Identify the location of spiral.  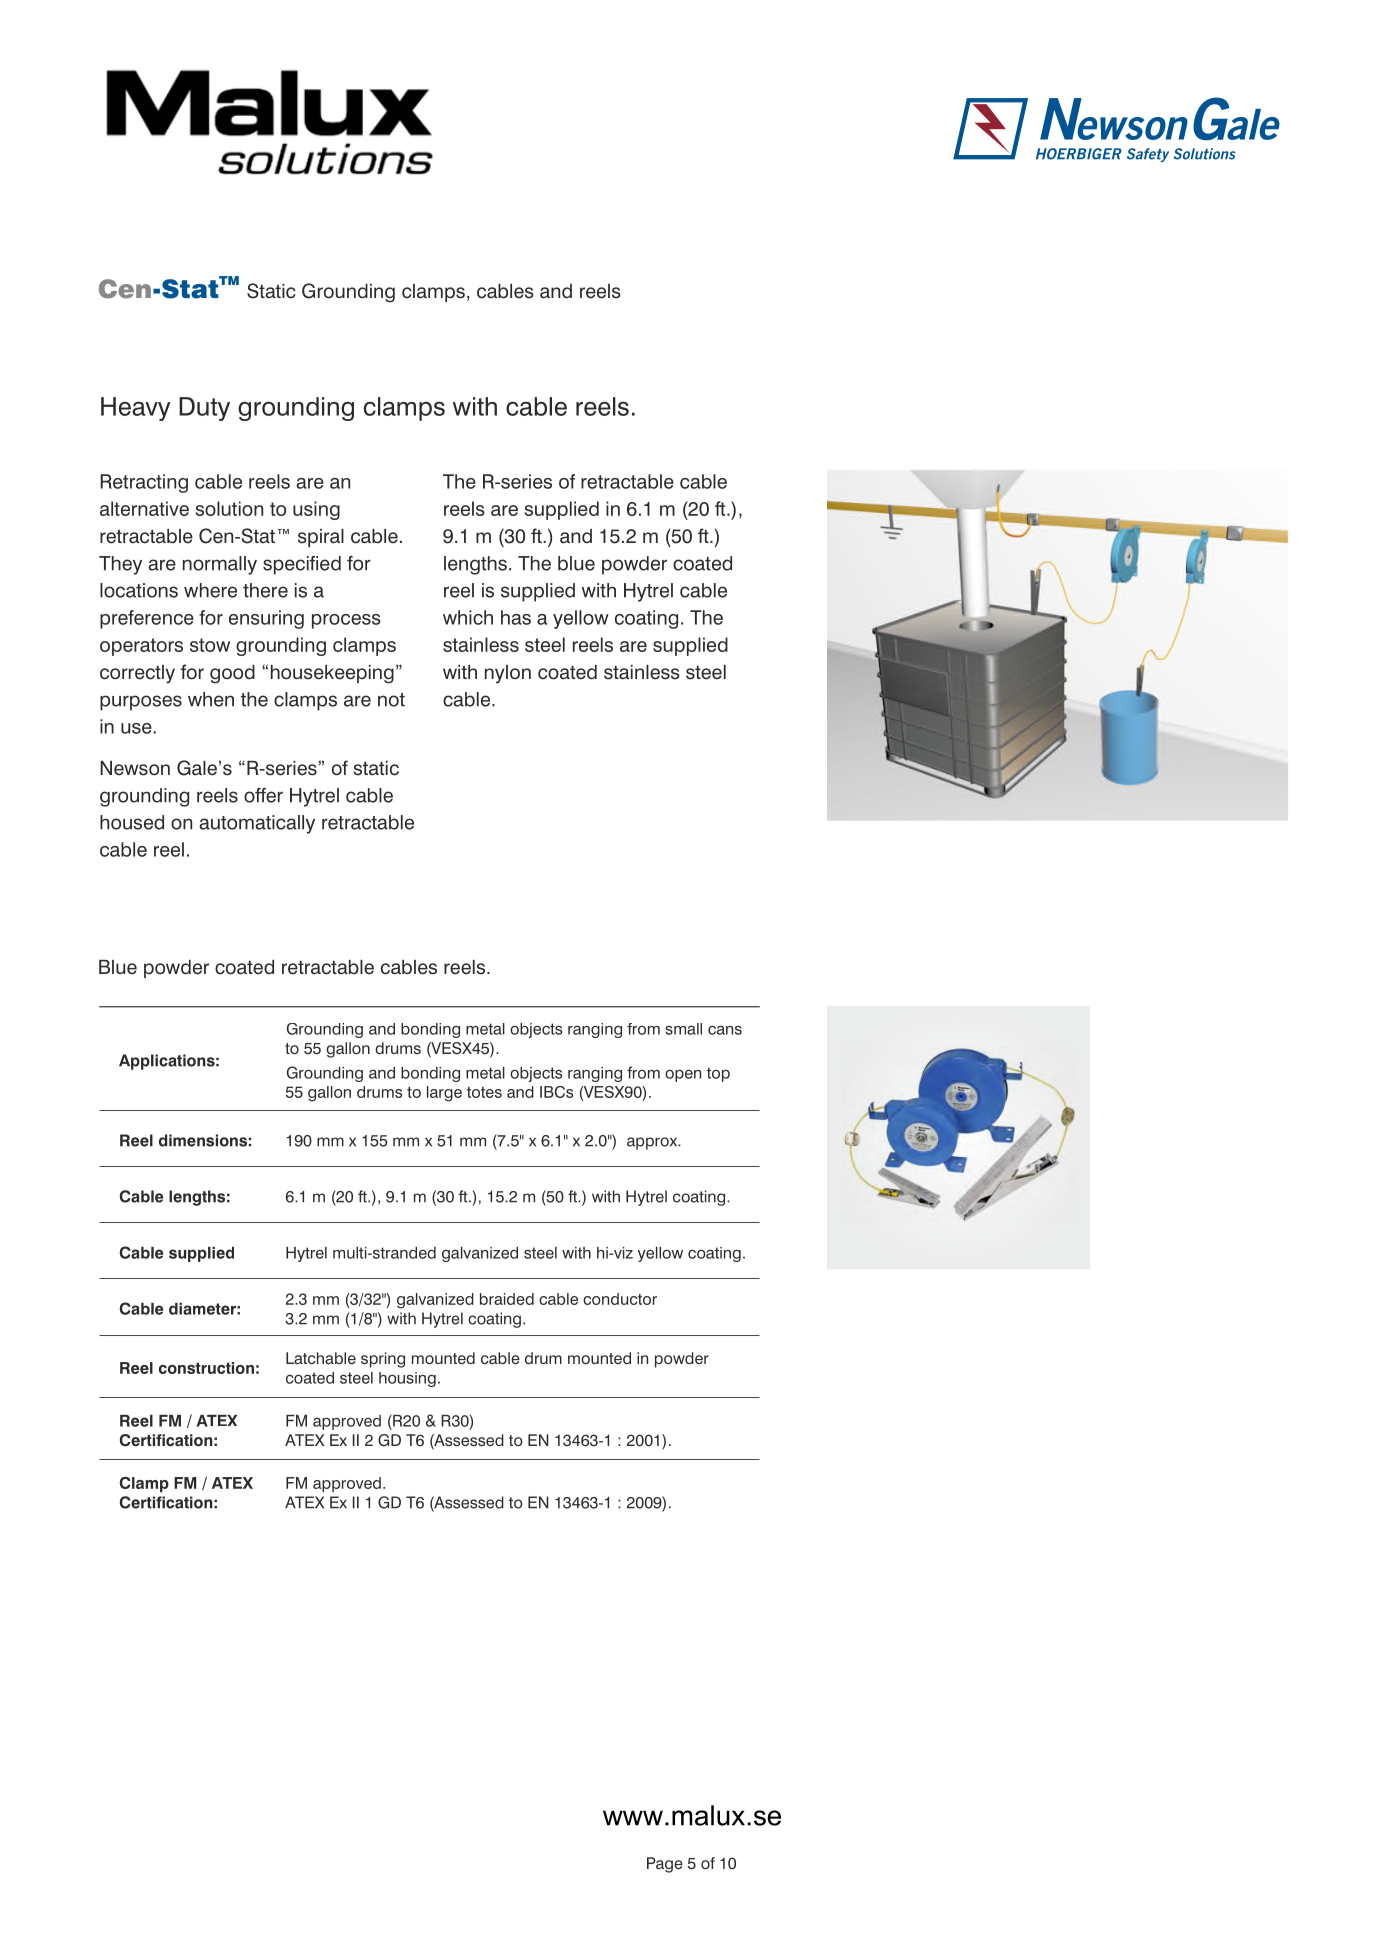
(321, 538).
